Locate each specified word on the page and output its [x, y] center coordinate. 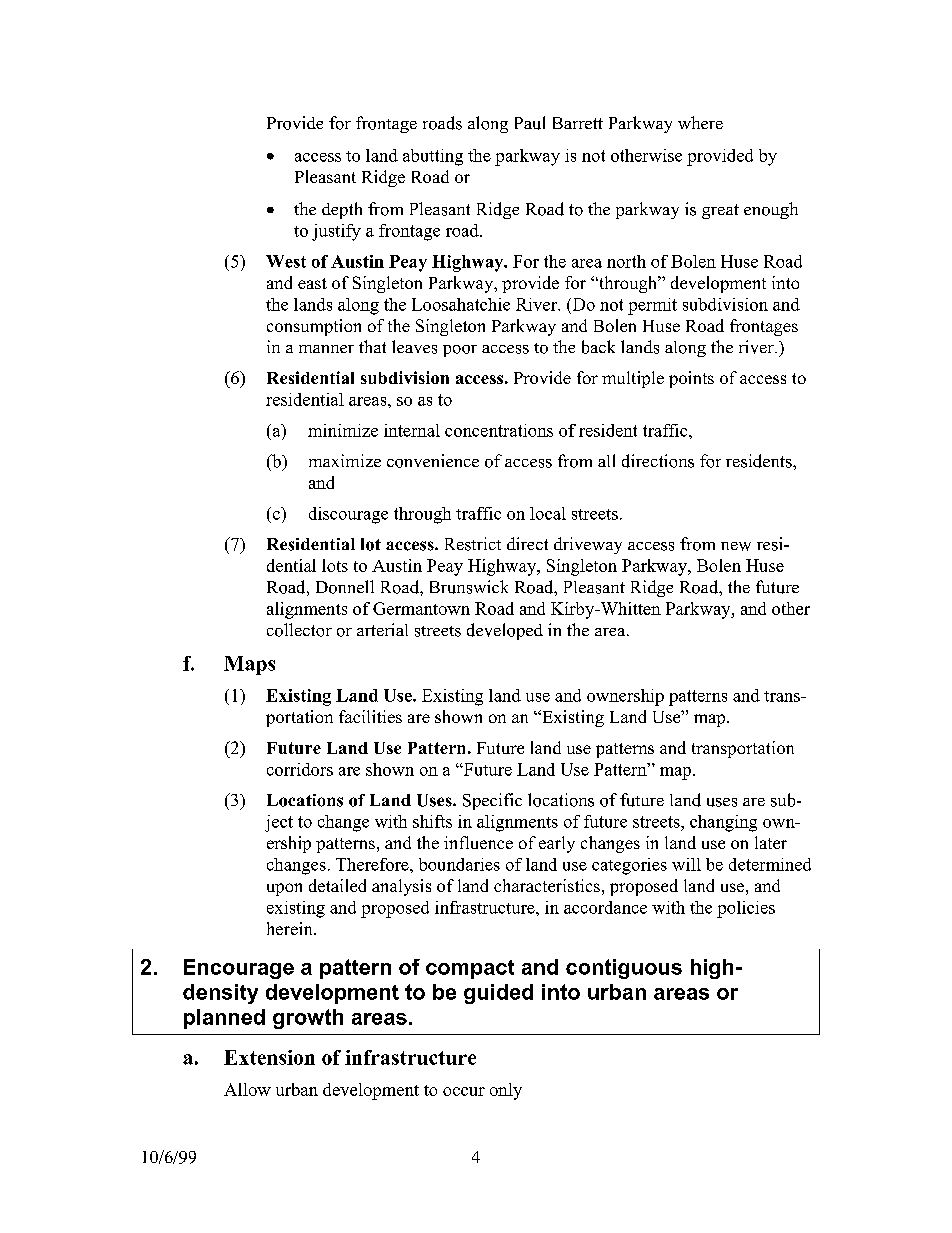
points [691, 379]
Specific [492, 801]
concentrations [499, 430]
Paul [530, 123]
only [506, 1091]
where [700, 122]
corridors [300, 769]
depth [342, 210]
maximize [345, 460]
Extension [269, 1057]
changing [723, 823]
